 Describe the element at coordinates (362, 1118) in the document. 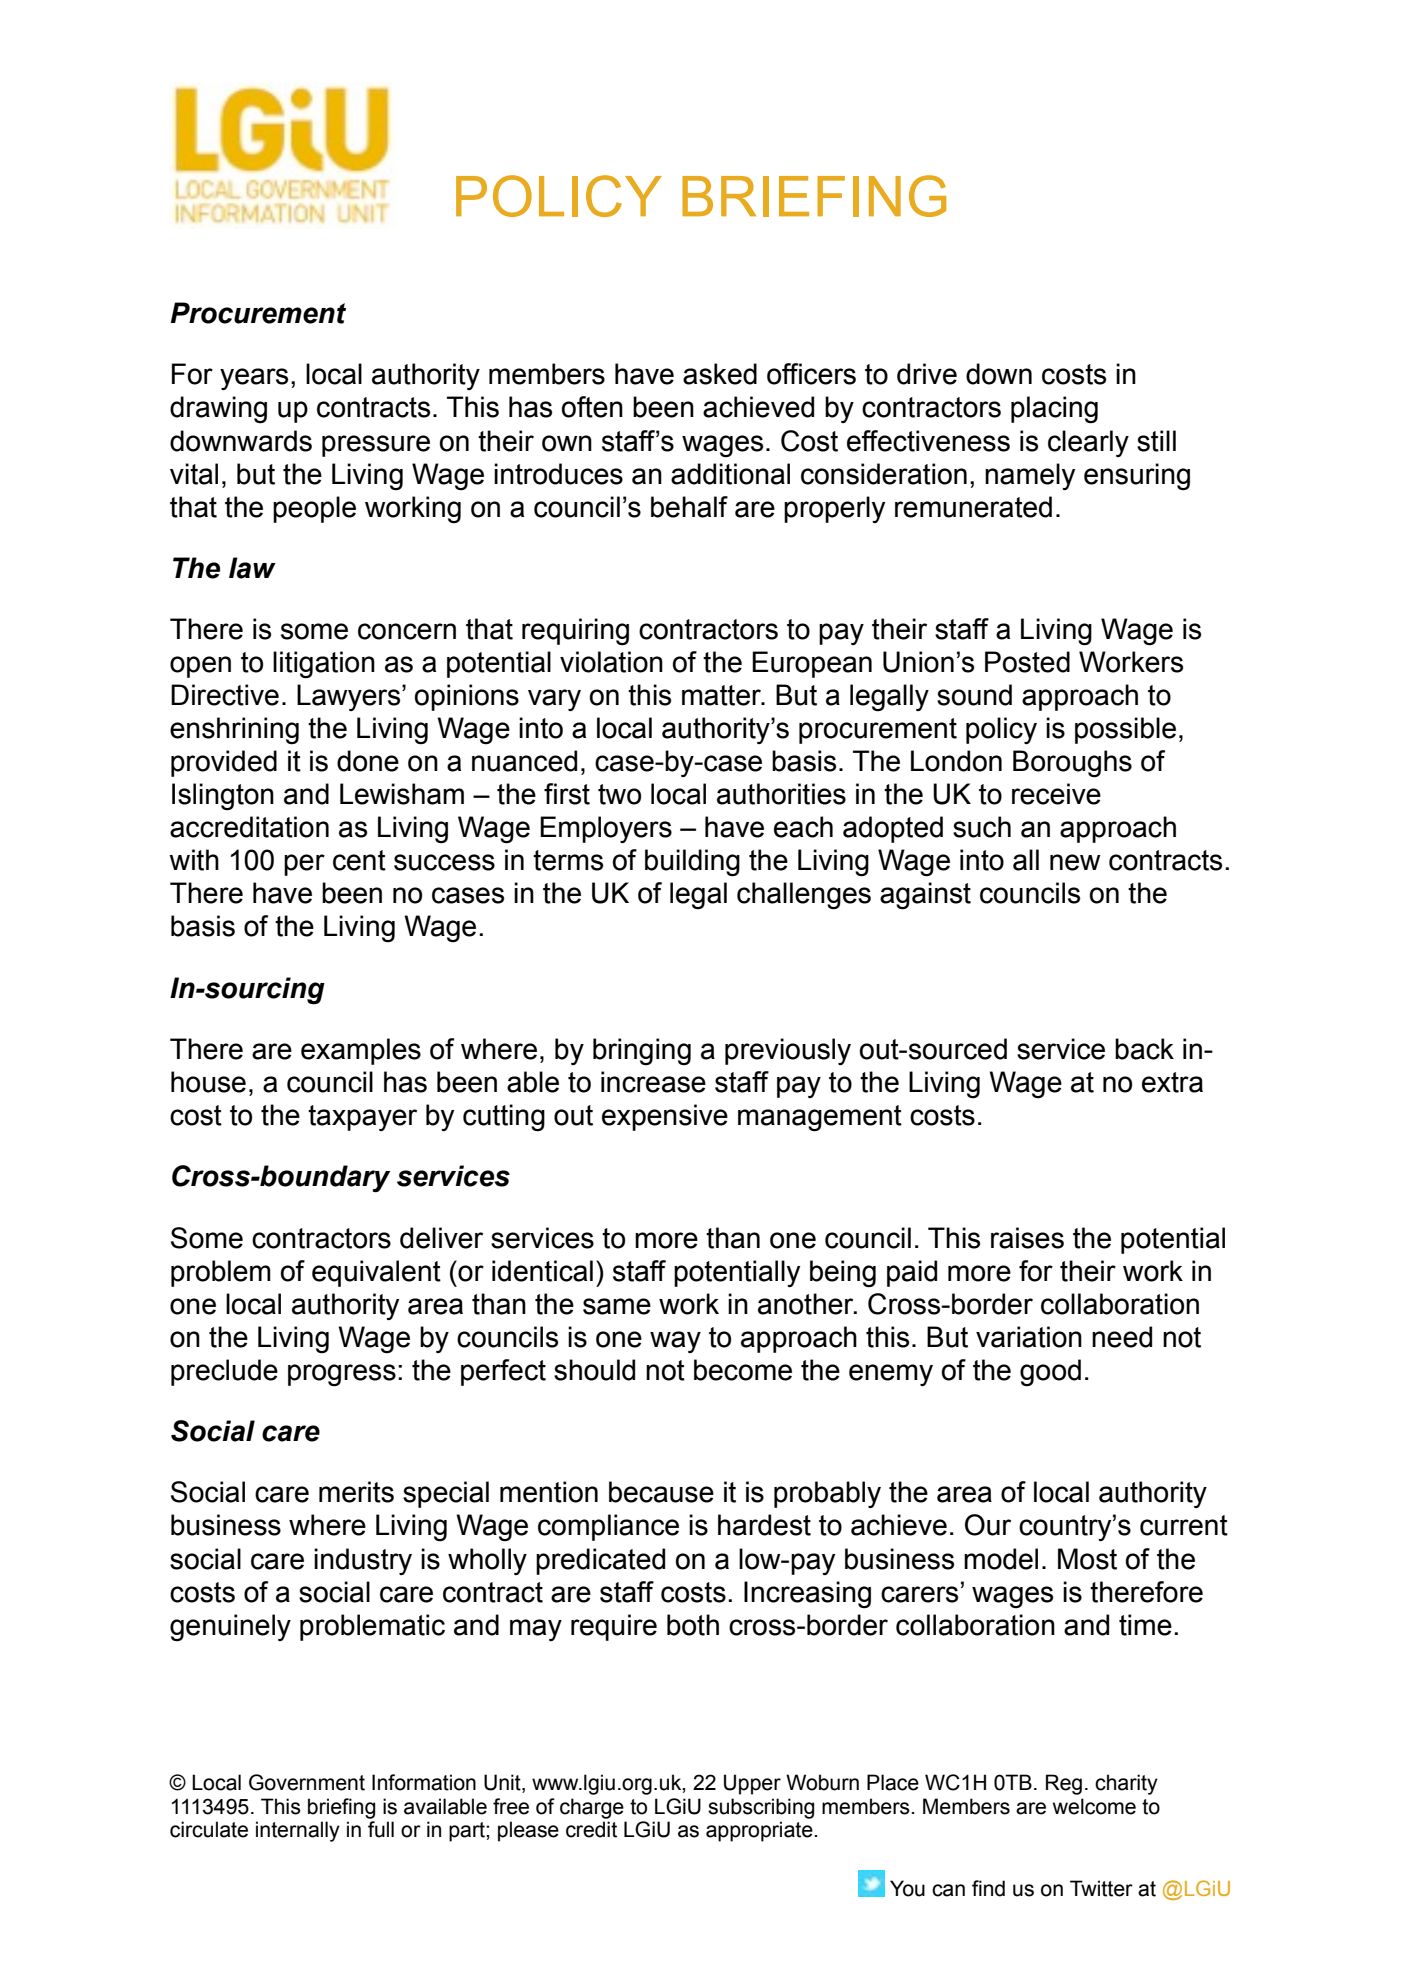

I see `taxpayer` at that location.
